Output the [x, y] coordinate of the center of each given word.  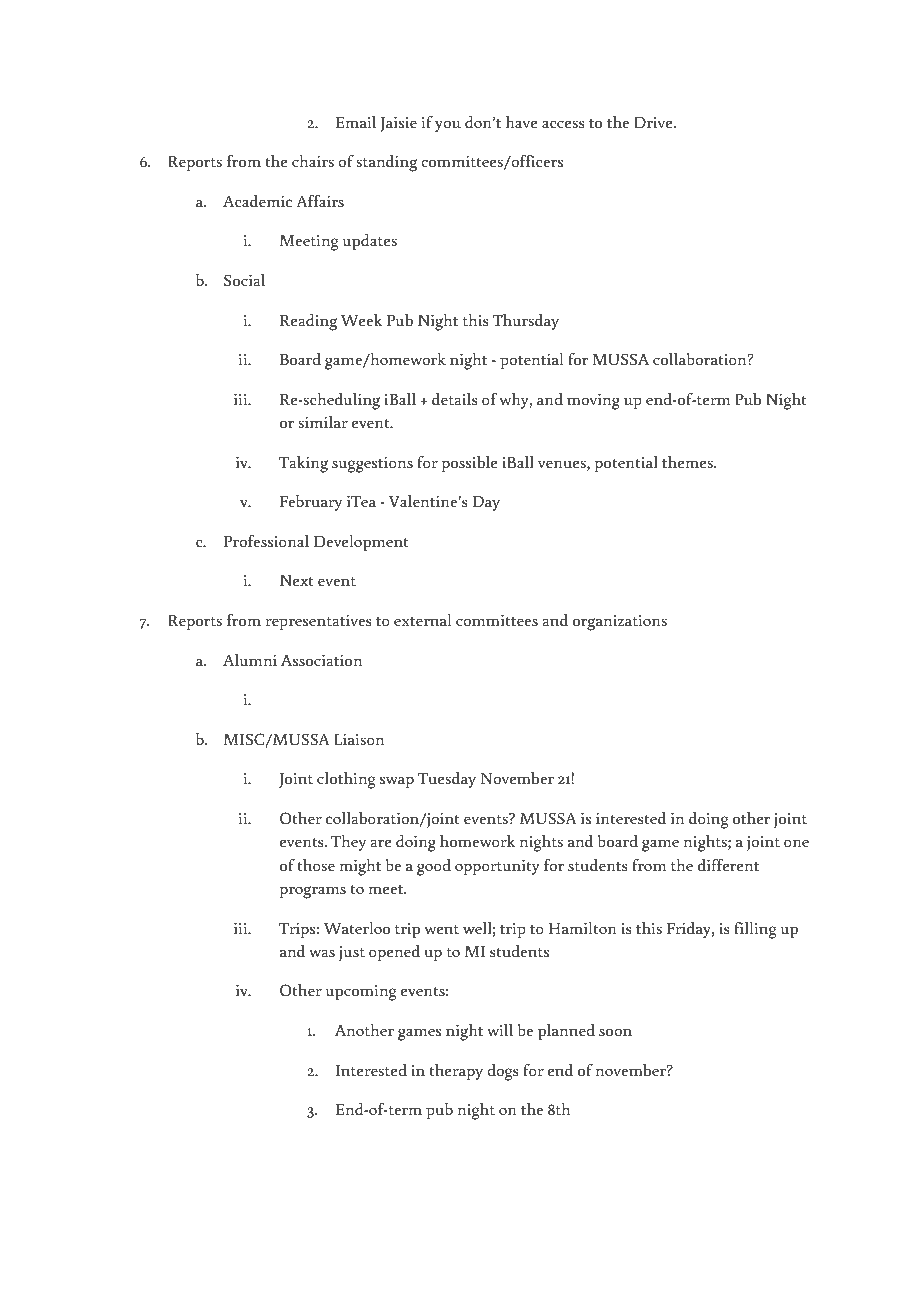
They [348, 843]
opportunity [497, 868]
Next [297, 580]
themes [688, 462]
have [522, 122]
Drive [654, 122]
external [422, 620]
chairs [313, 161]
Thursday [526, 322]
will [500, 1030]
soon [615, 1032]
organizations [620, 623]
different [728, 865]
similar [323, 422]
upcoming [360, 993]
